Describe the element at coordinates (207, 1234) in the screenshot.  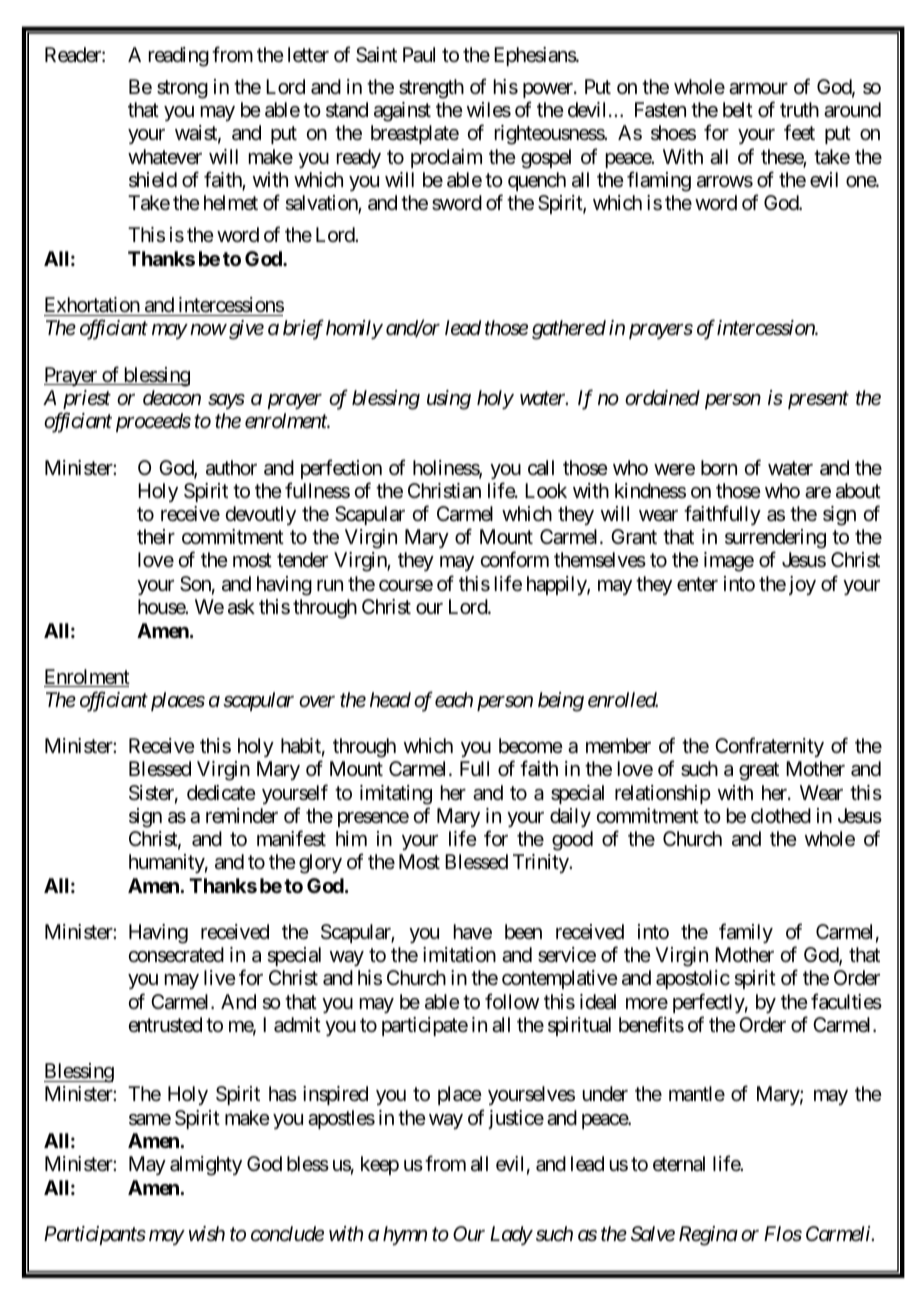
I see `wish` at that location.
